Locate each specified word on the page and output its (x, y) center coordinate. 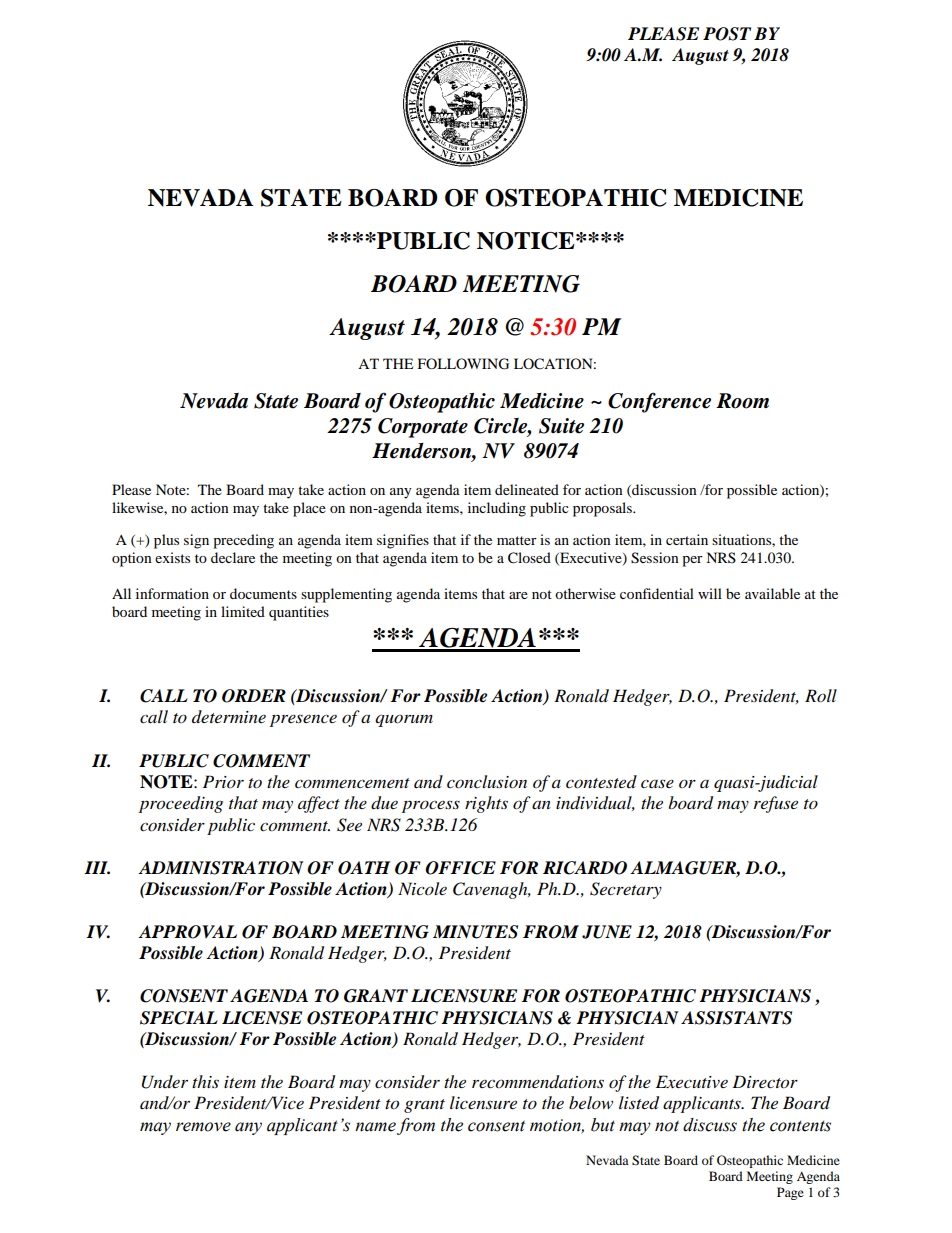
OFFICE (460, 868)
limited (243, 611)
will (710, 593)
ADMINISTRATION (220, 868)
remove (203, 1127)
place (309, 509)
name (375, 1127)
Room (742, 401)
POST (727, 34)
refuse (776, 804)
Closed (529, 558)
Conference (659, 402)
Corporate (423, 428)
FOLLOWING (463, 364)
